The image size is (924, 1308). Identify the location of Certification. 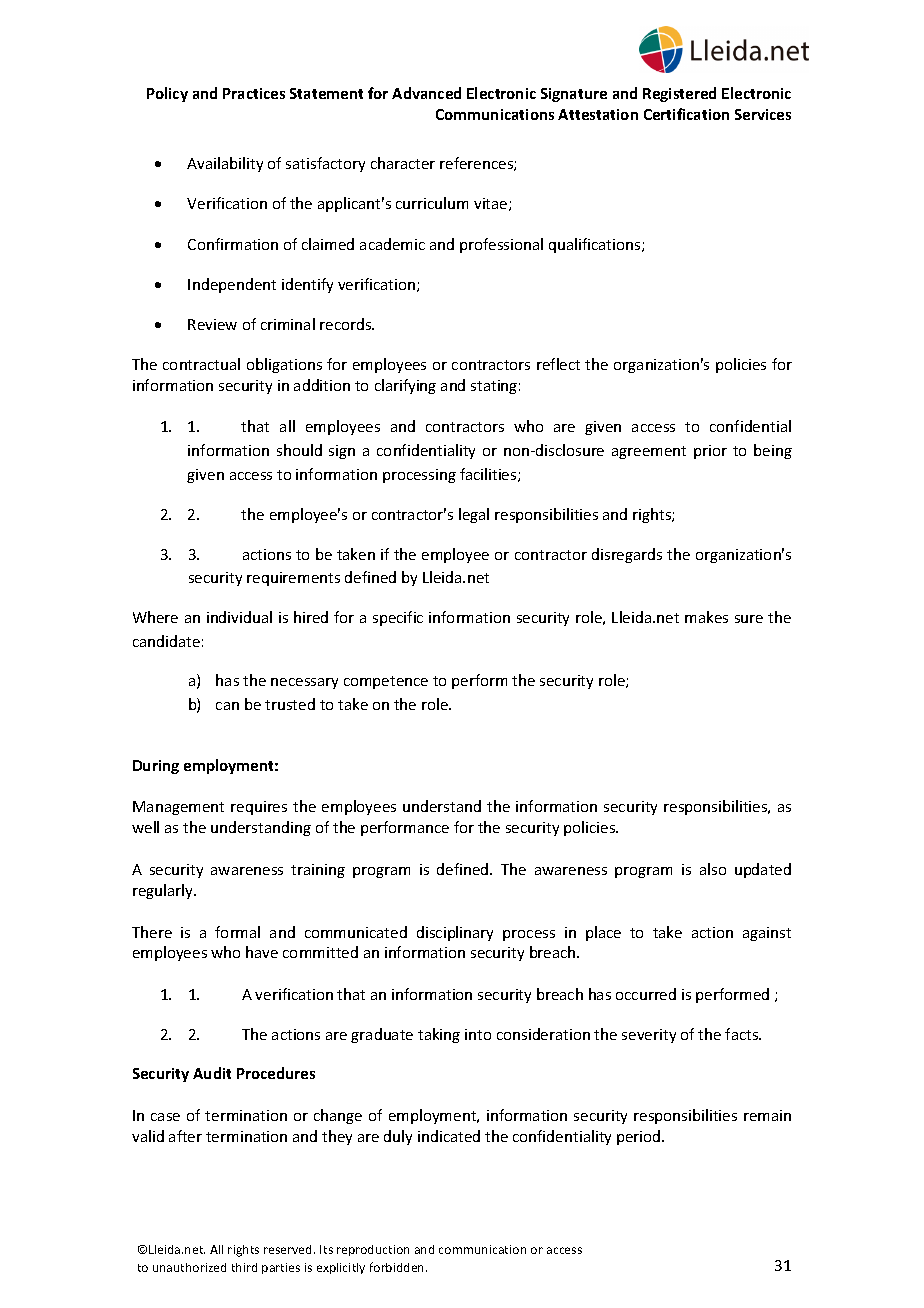
(686, 114).
